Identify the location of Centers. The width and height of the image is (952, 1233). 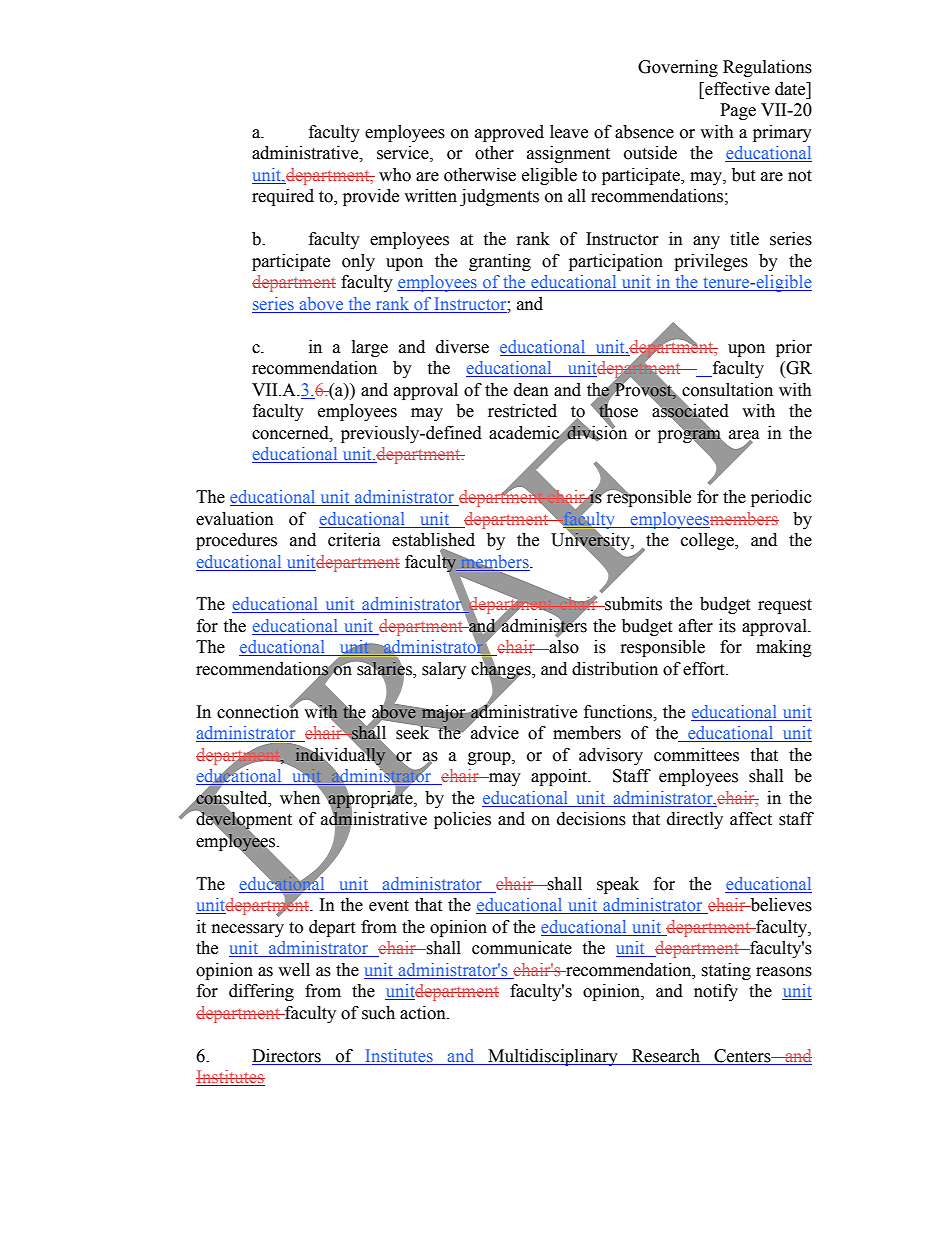
(743, 1056).
